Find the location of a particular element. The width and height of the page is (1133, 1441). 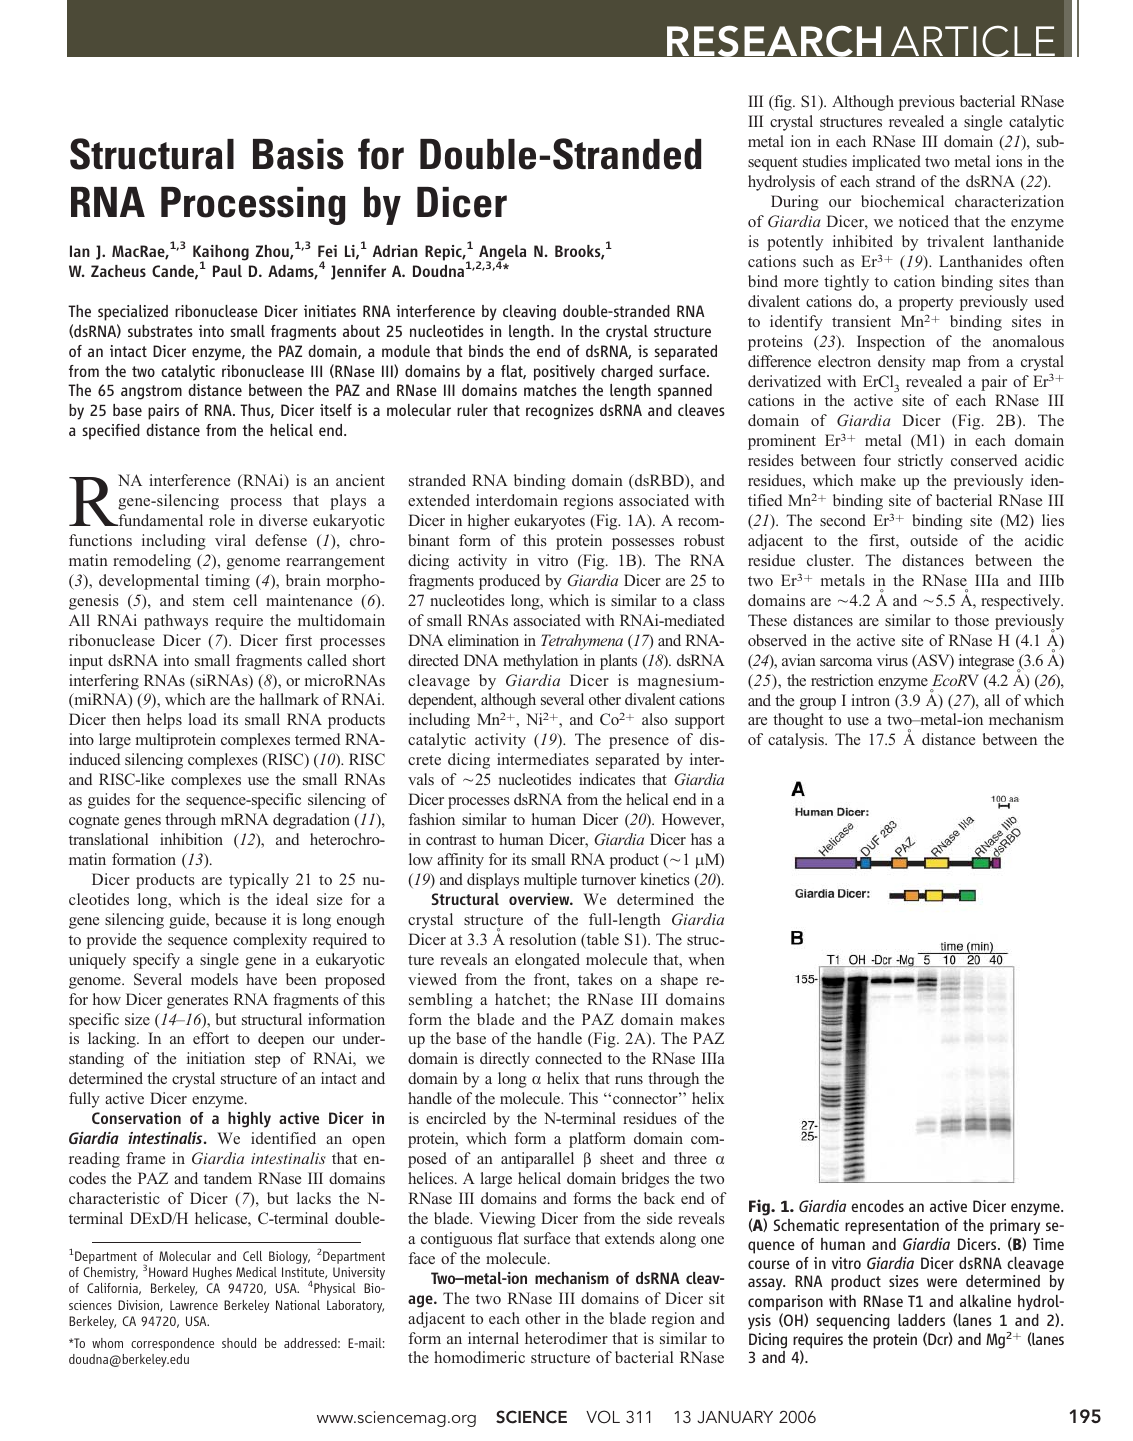

heterodimer is located at coordinates (566, 1338).
